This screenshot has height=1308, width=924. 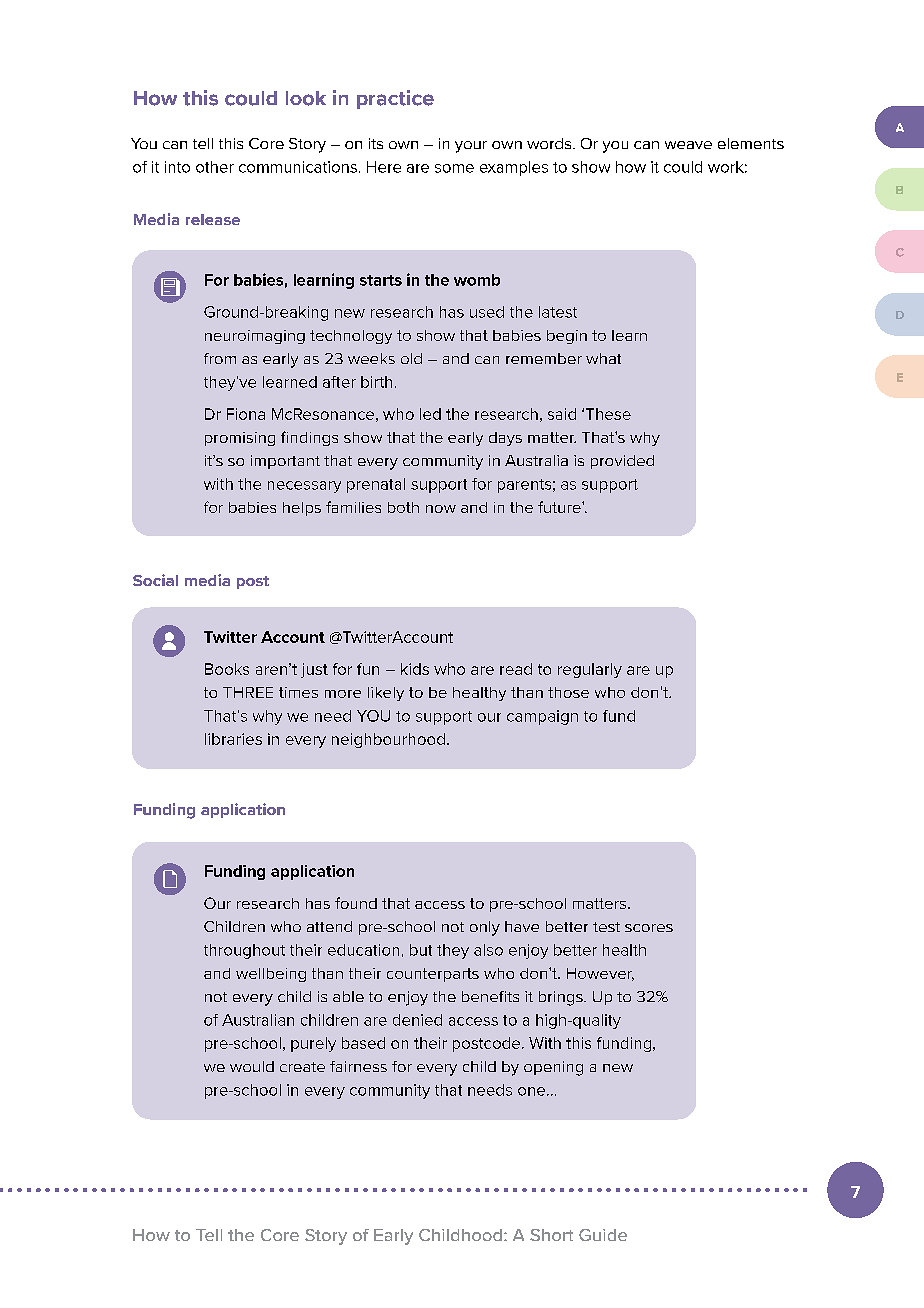 What do you see at coordinates (551, 1235) in the screenshot?
I see `Short` at bounding box center [551, 1235].
